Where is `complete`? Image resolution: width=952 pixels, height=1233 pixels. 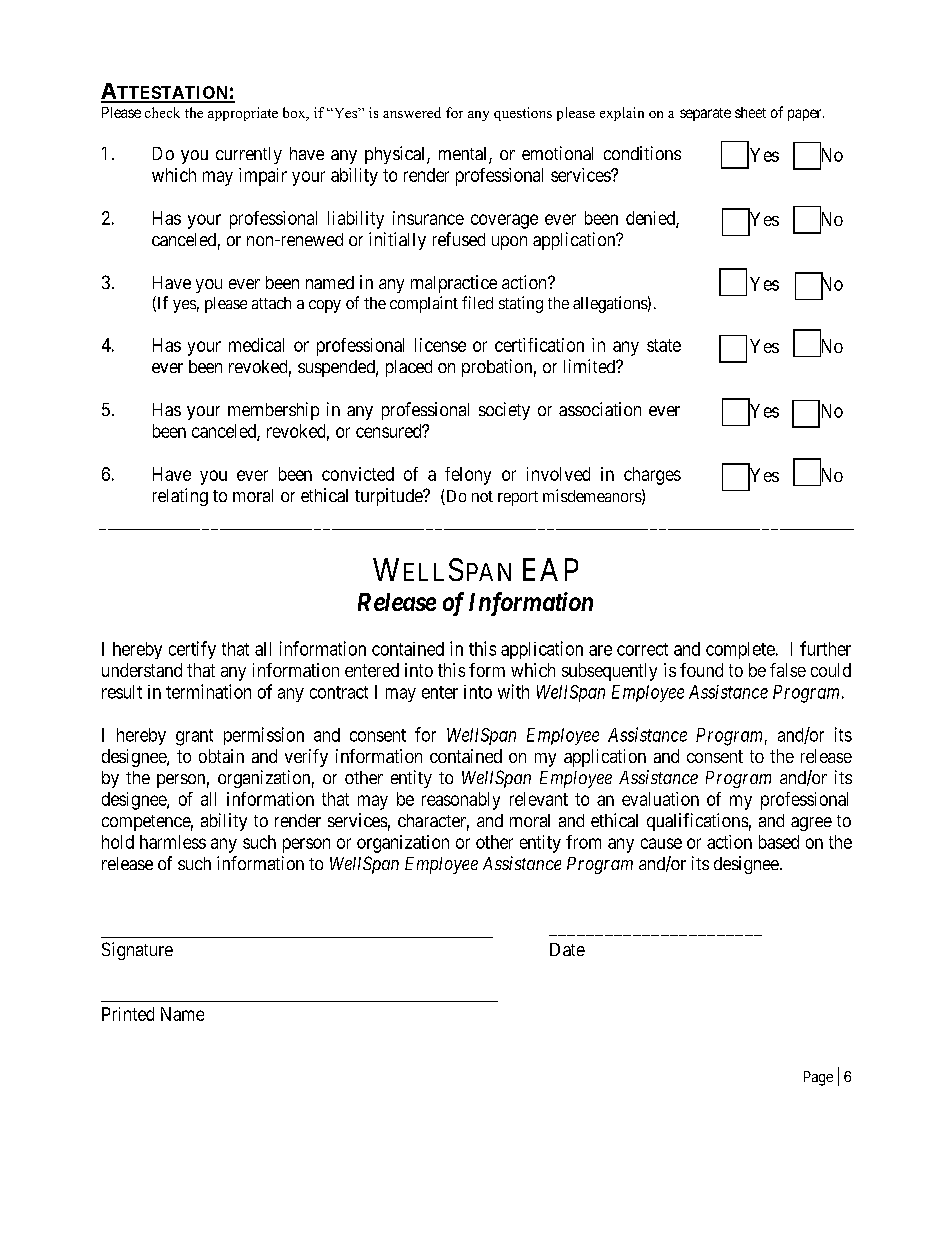 complete is located at coordinates (740, 650).
